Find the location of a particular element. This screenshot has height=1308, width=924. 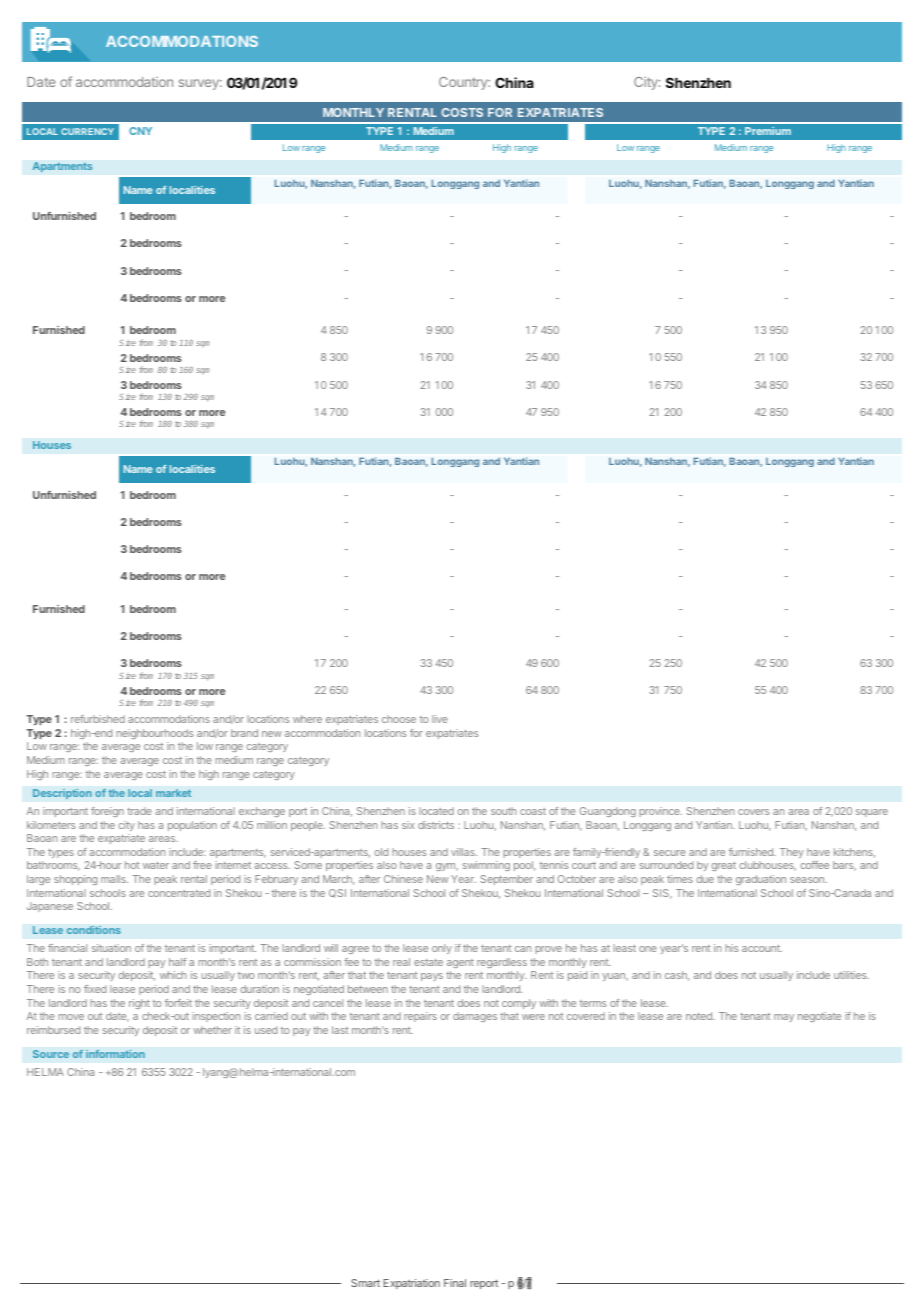

covers is located at coordinates (754, 812).
